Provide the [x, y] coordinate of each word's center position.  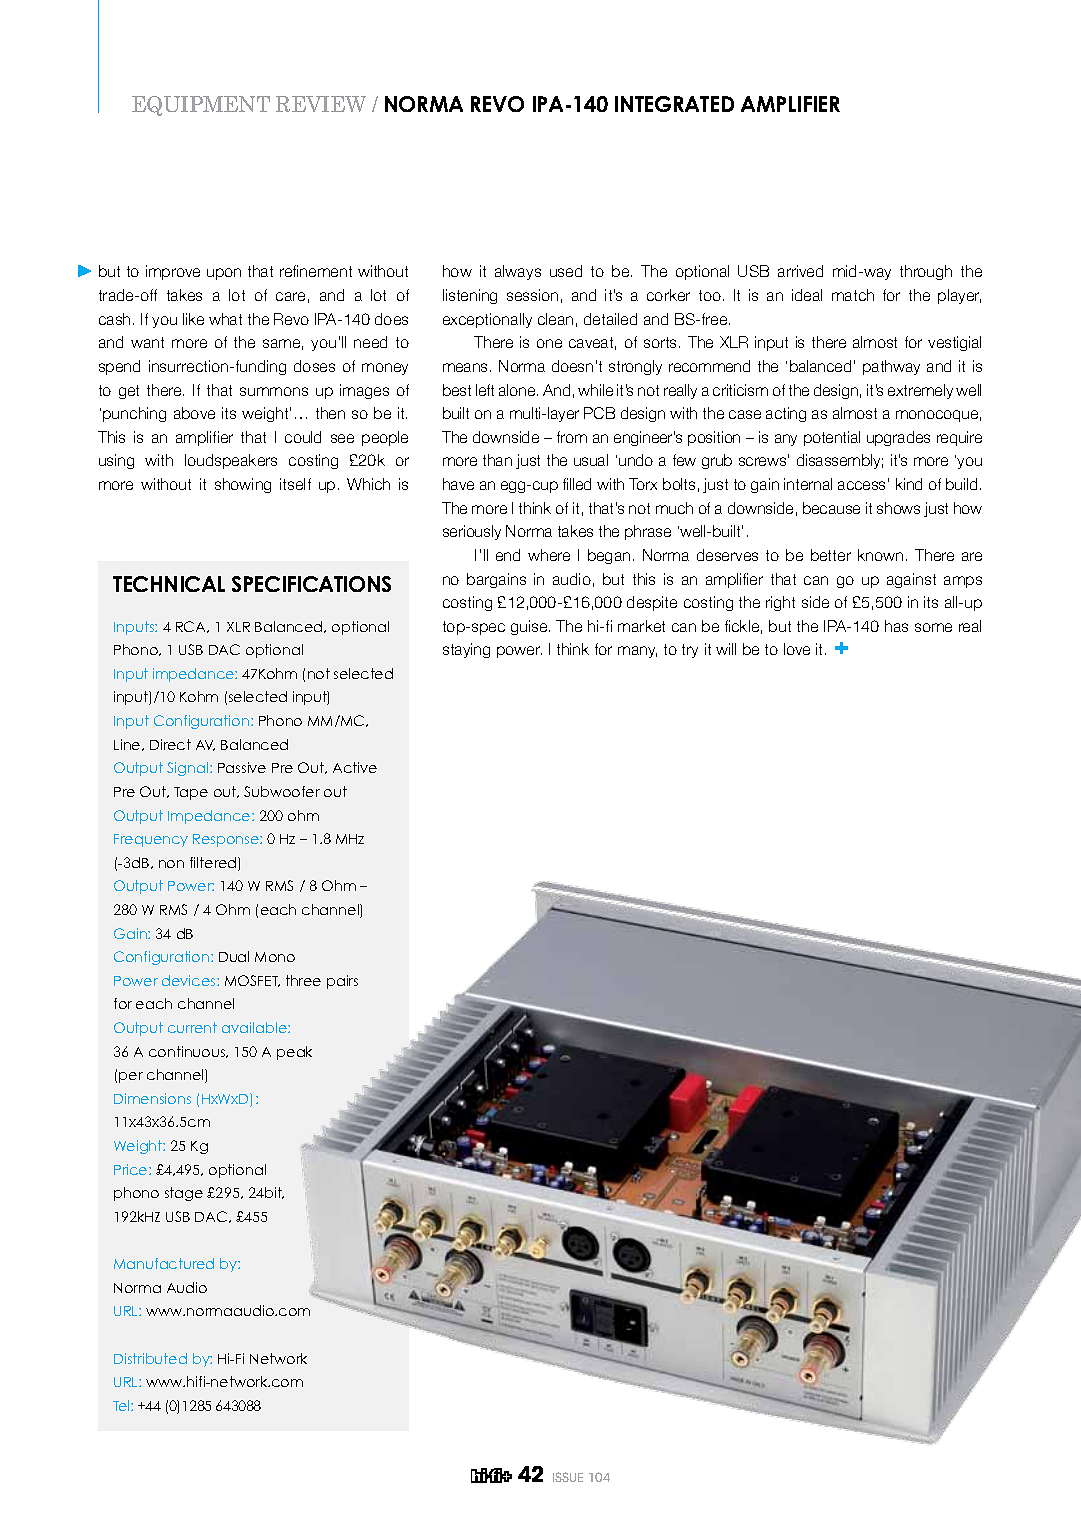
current [192, 1027]
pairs [342, 982]
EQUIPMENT [201, 106]
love [797, 649]
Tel [122, 1405]
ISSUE [568, 1477]
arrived [800, 271]
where [549, 555]
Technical [169, 584]
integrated [674, 104]
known [880, 555]
